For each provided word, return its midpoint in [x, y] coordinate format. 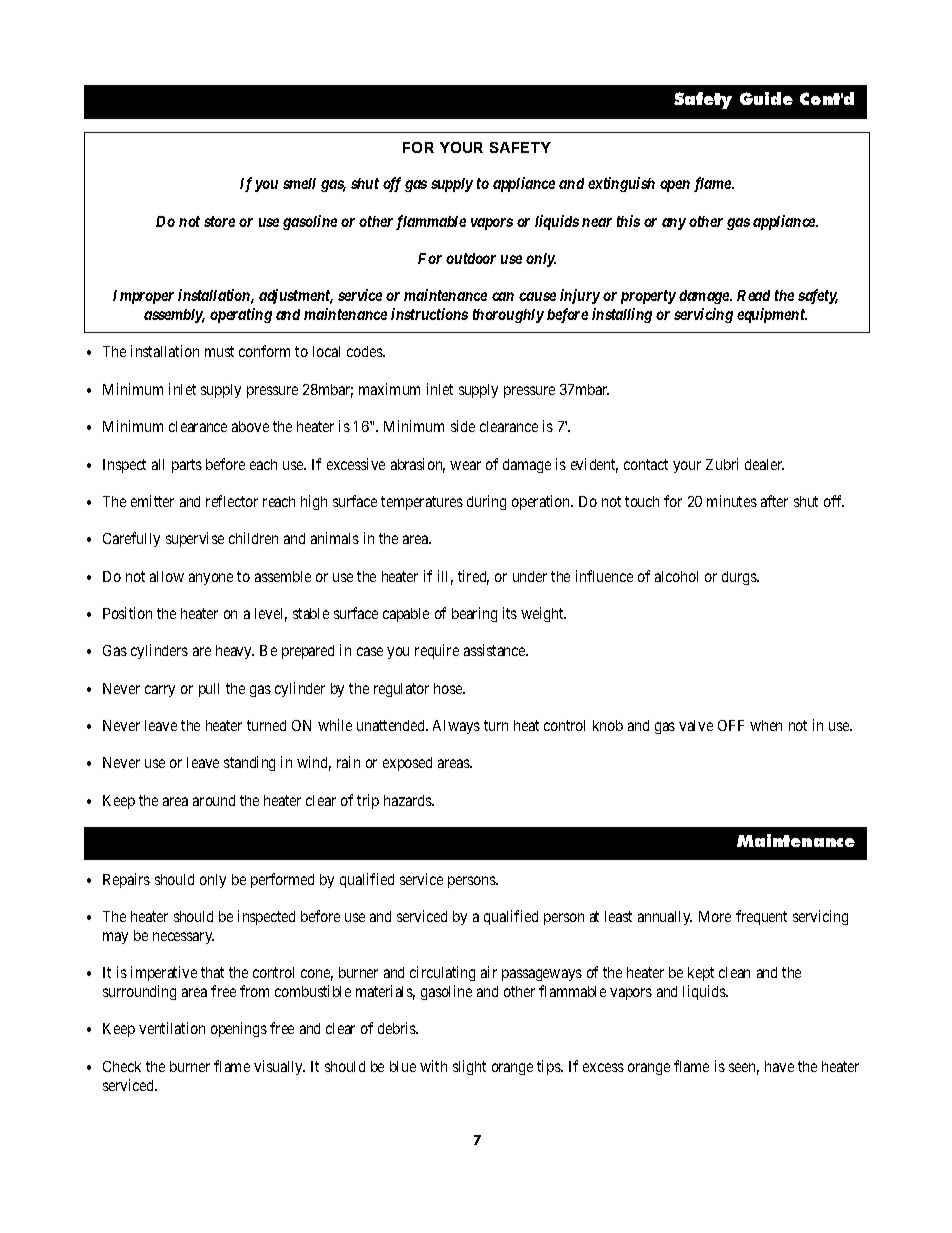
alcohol [676, 576]
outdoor [471, 258]
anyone [211, 579]
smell [299, 183]
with [433, 1066]
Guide [766, 98]
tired [473, 577]
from [254, 991]
